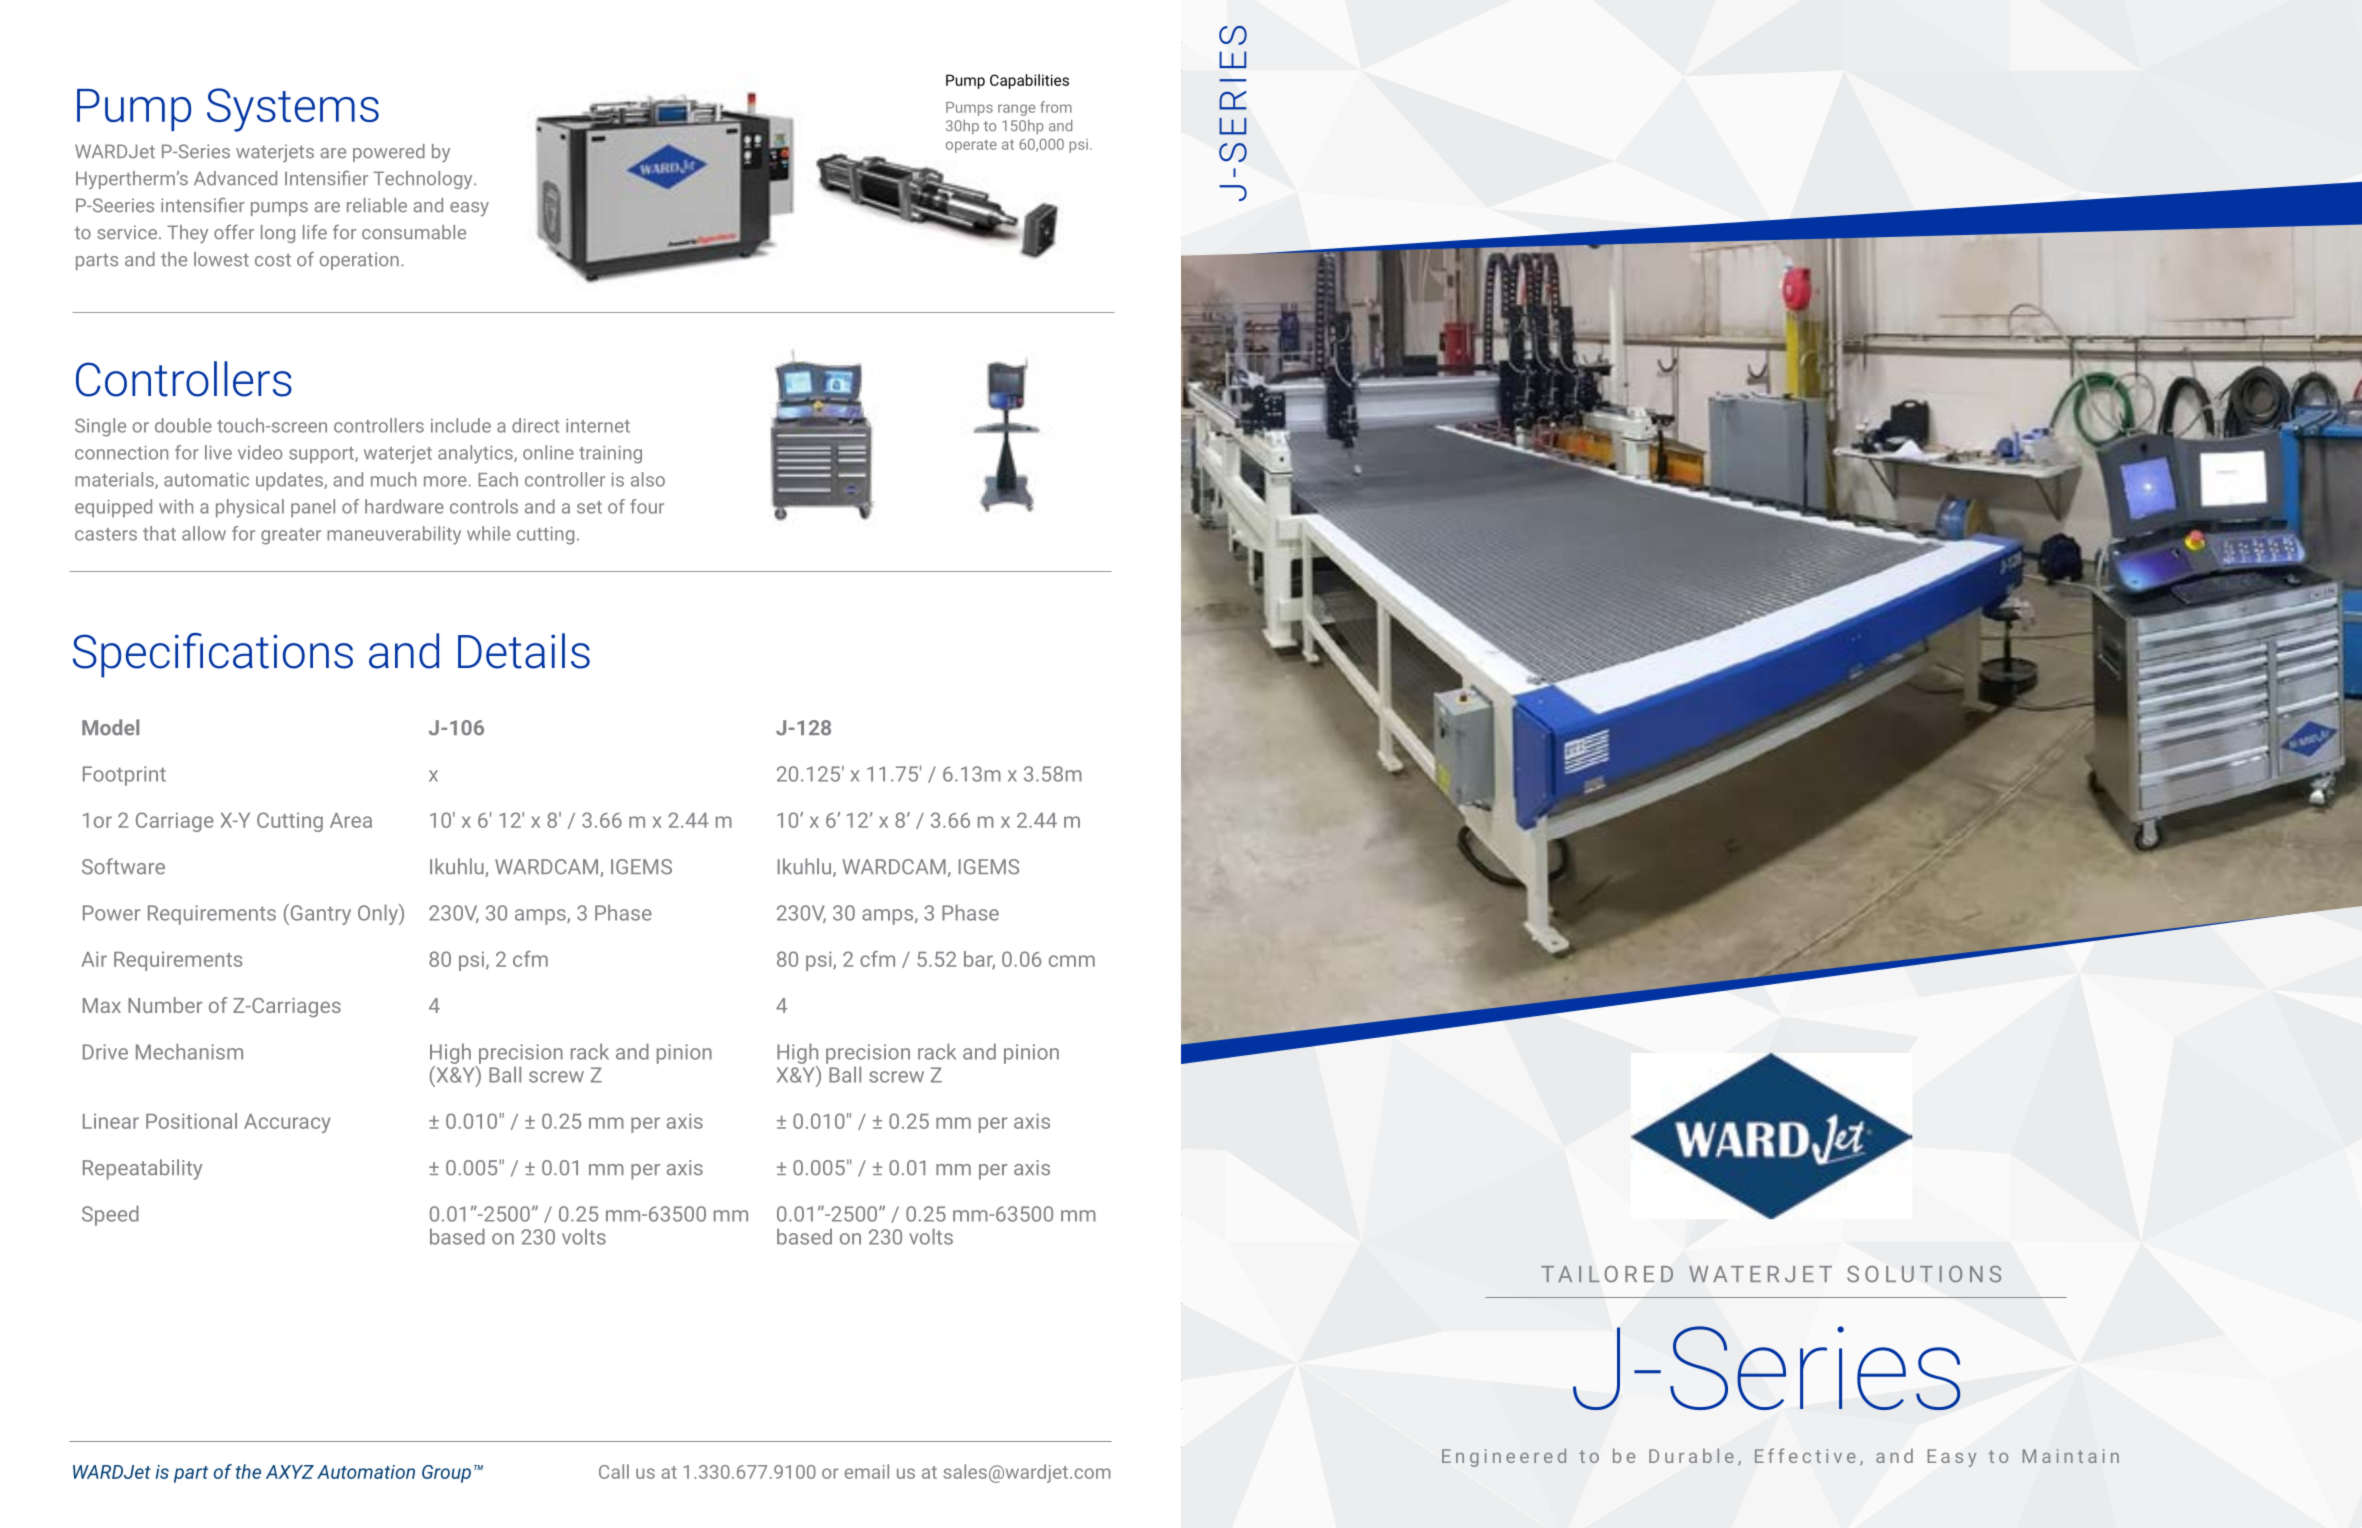 This document has height=1528, width=2362. Describe the element at coordinates (165, 1005) in the document. I see `Number` at that location.
